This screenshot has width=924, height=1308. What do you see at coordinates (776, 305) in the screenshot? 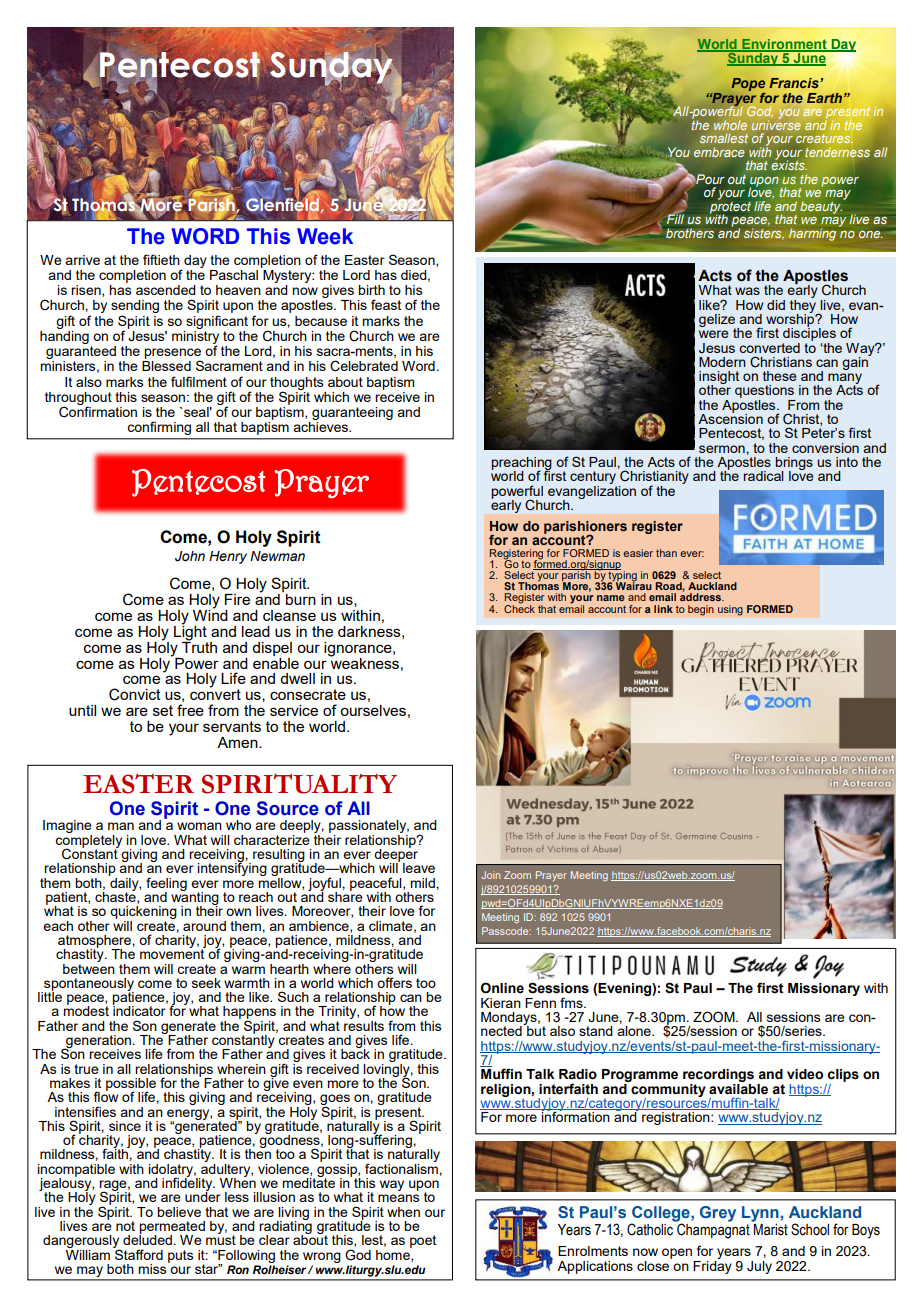
I see `did` at bounding box center [776, 305].
